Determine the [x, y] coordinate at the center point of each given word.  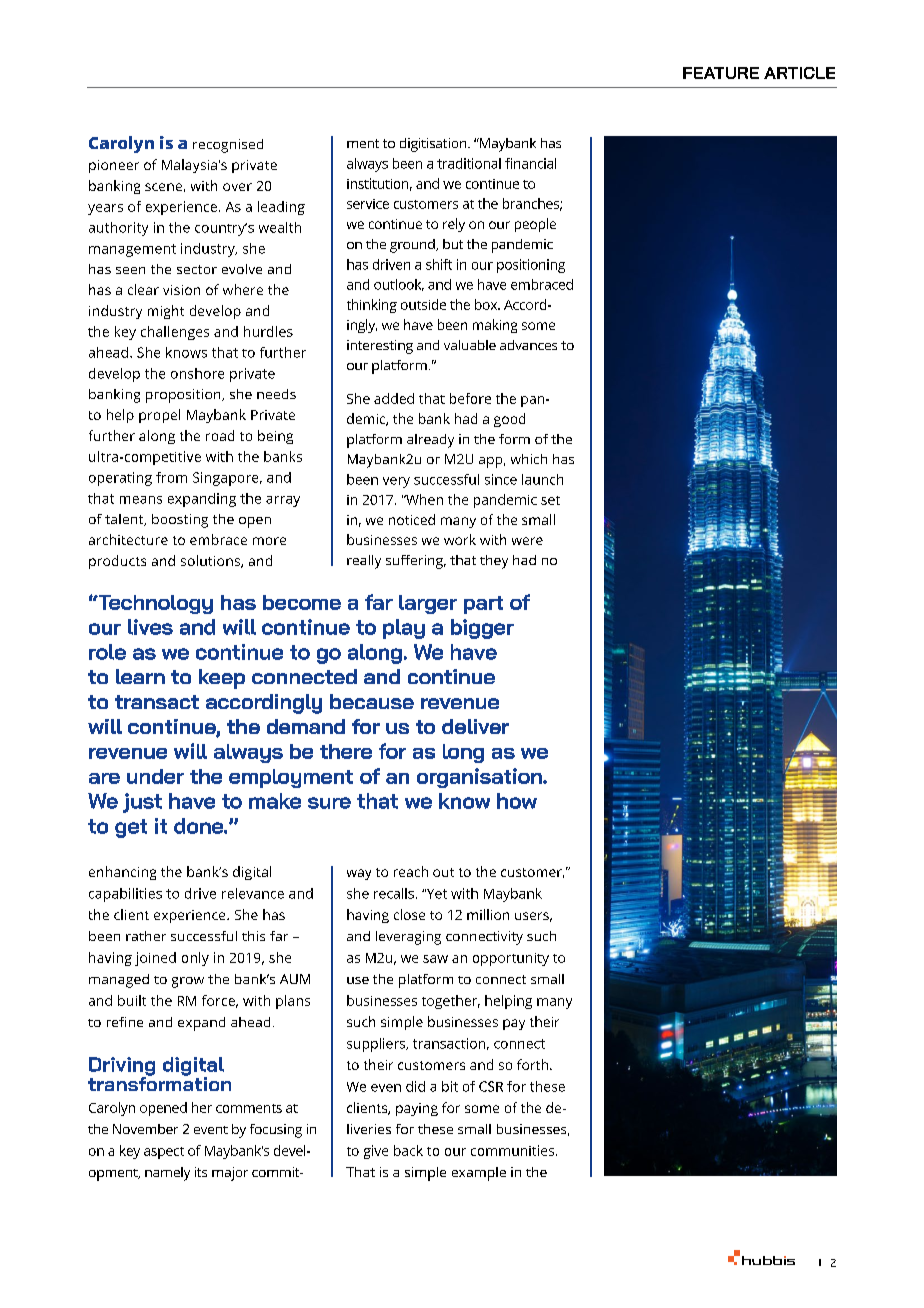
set [550, 500]
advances [528, 345]
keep [222, 679]
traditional [469, 163]
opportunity [511, 959]
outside [423, 304]
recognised [228, 146]
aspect [164, 1153]
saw [435, 959]
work [460, 539]
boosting [180, 521]
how [517, 801]
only [195, 959]
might [166, 312]
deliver [475, 726]
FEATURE [721, 73]
